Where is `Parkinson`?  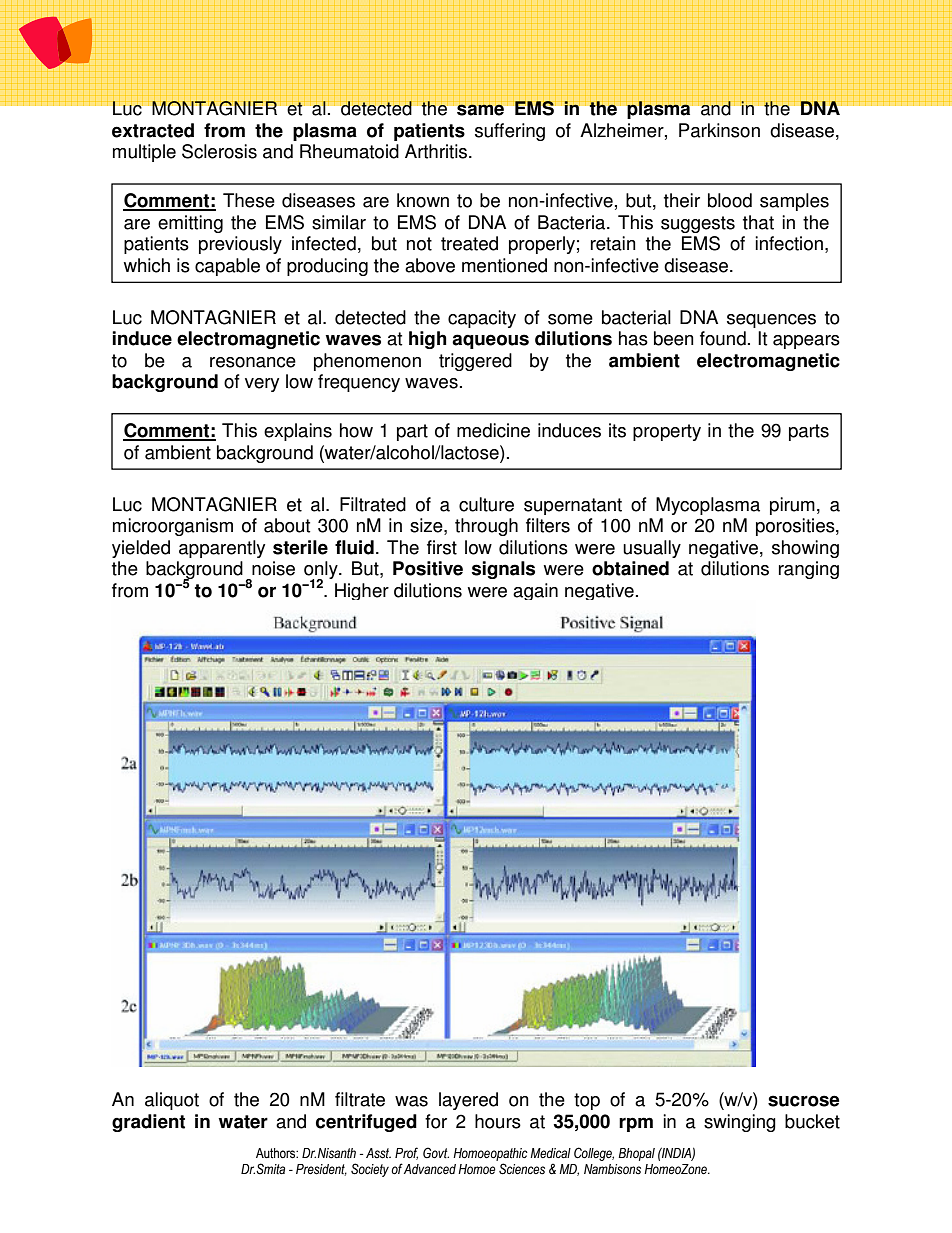
Parkinson is located at coordinates (719, 130).
